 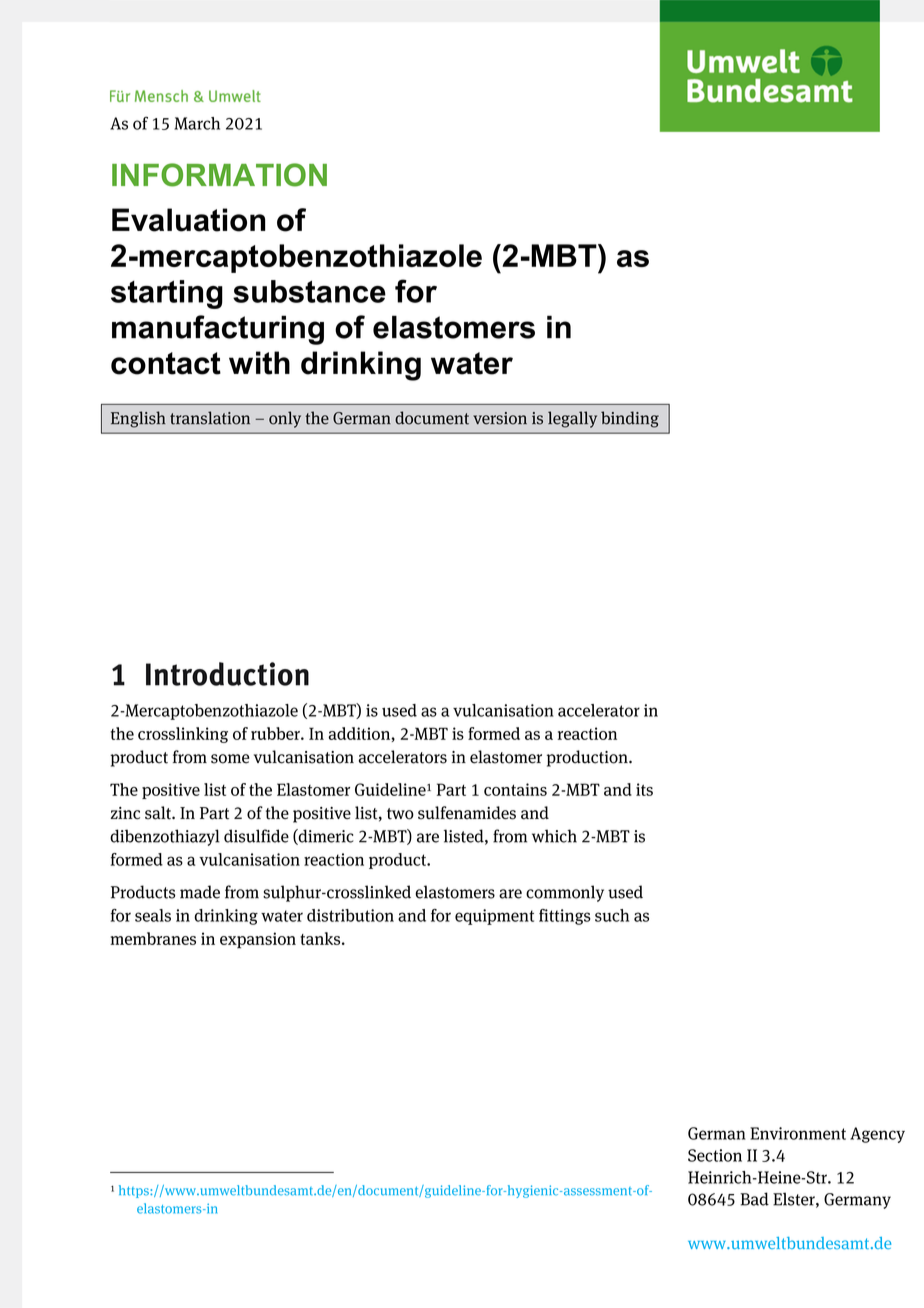 What do you see at coordinates (572, 419) in the screenshot?
I see `legally` at bounding box center [572, 419].
